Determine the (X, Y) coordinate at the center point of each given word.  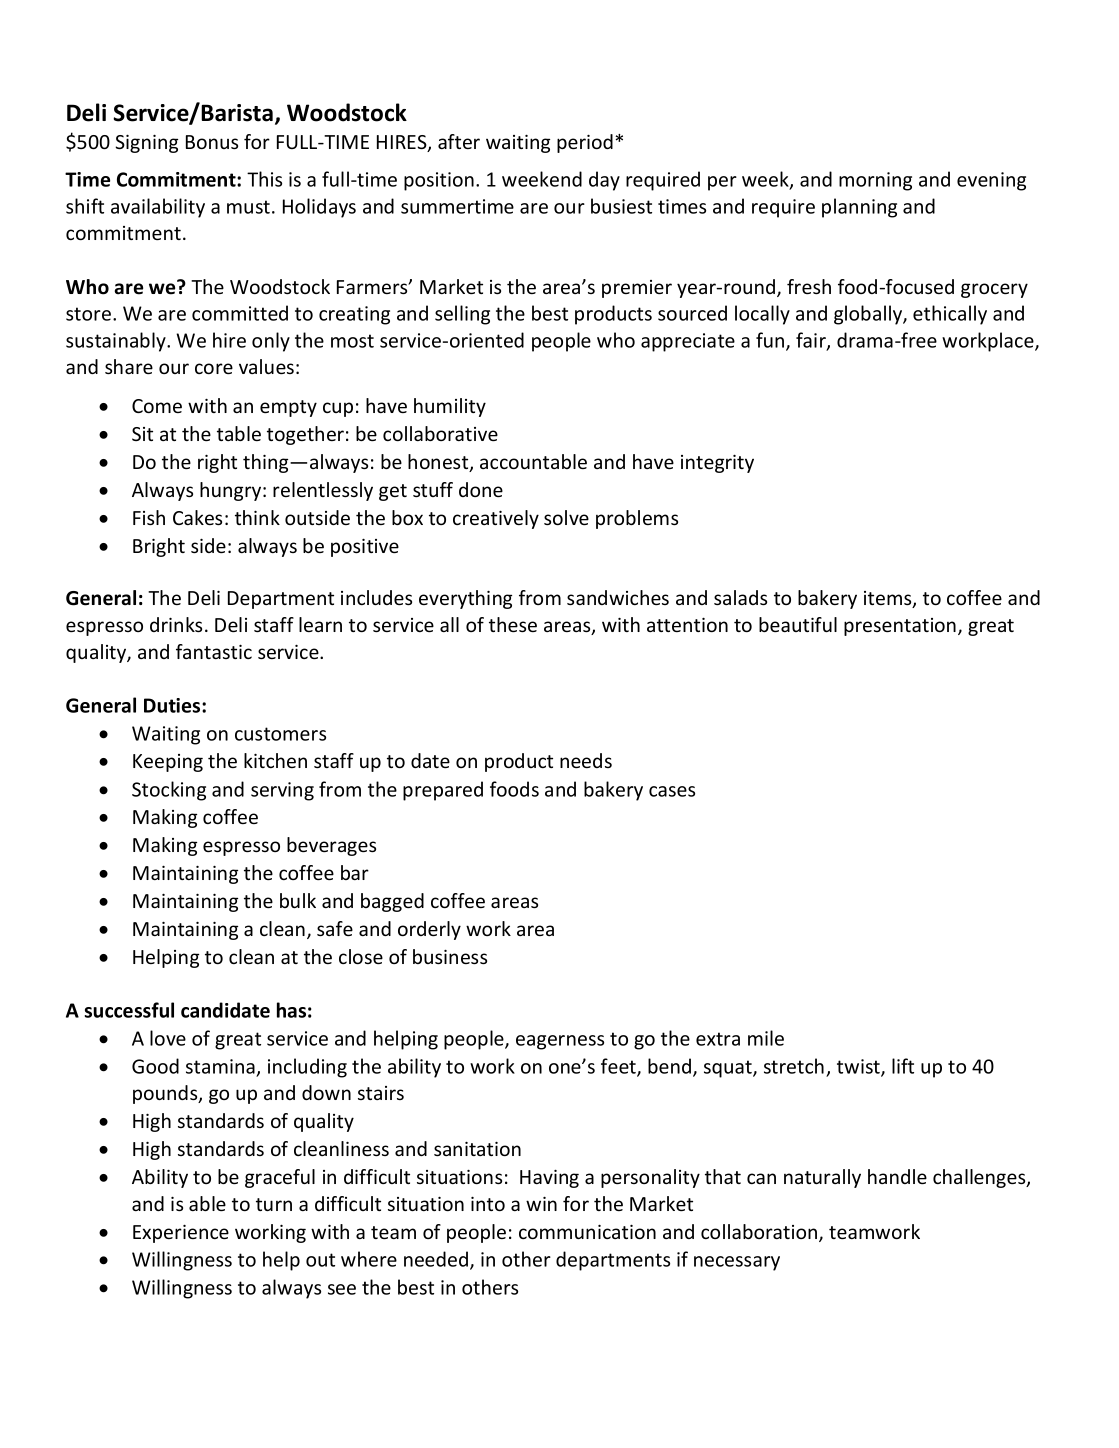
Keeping (168, 763)
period (585, 143)
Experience (181, 1233)
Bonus (212, 142)
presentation (900, 627)
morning (875, 181)
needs (586, 760)
